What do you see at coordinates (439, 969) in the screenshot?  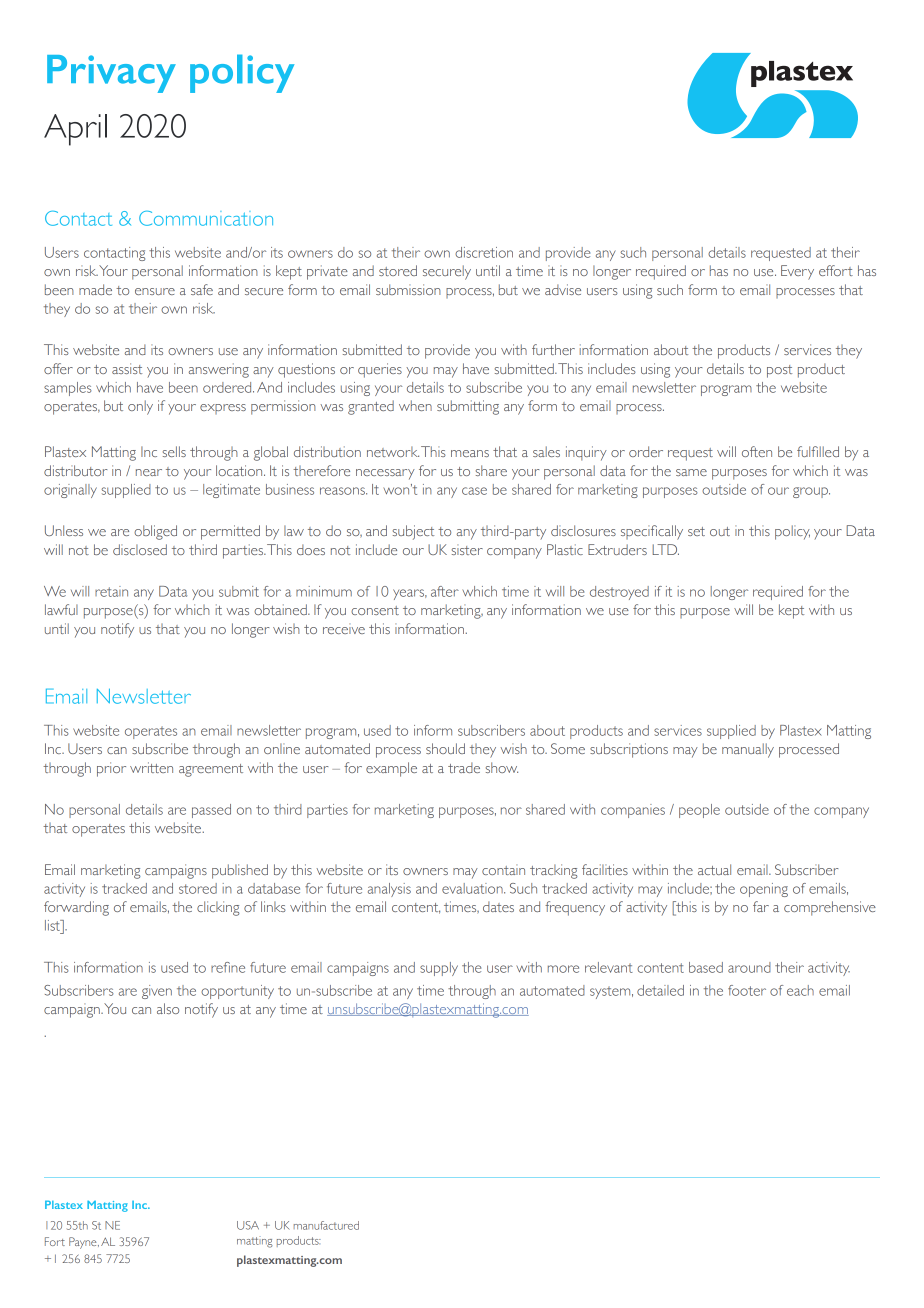 I see `supply` at bounding box center [439, 969].
